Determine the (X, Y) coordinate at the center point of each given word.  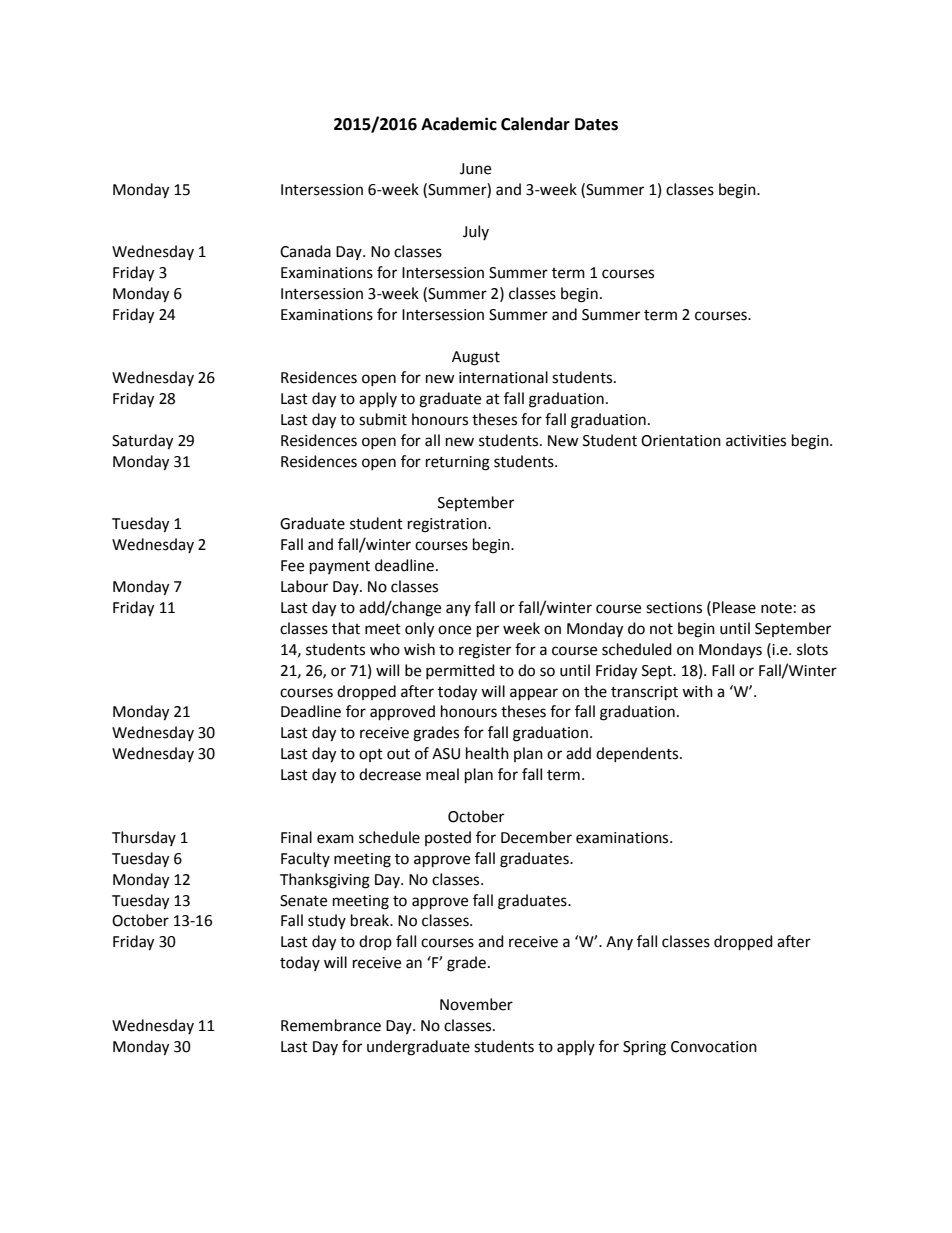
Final (296, 837)
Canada (305, 251)
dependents (638, 754)
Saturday (142, 442)
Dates (596, 124)
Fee (292, 566)
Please (734, 607)
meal (442, 774)
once (454, 630)
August (476, 358)
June (475, 169)
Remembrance (331, 1025)
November (476, 1004)
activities (756, 441)
